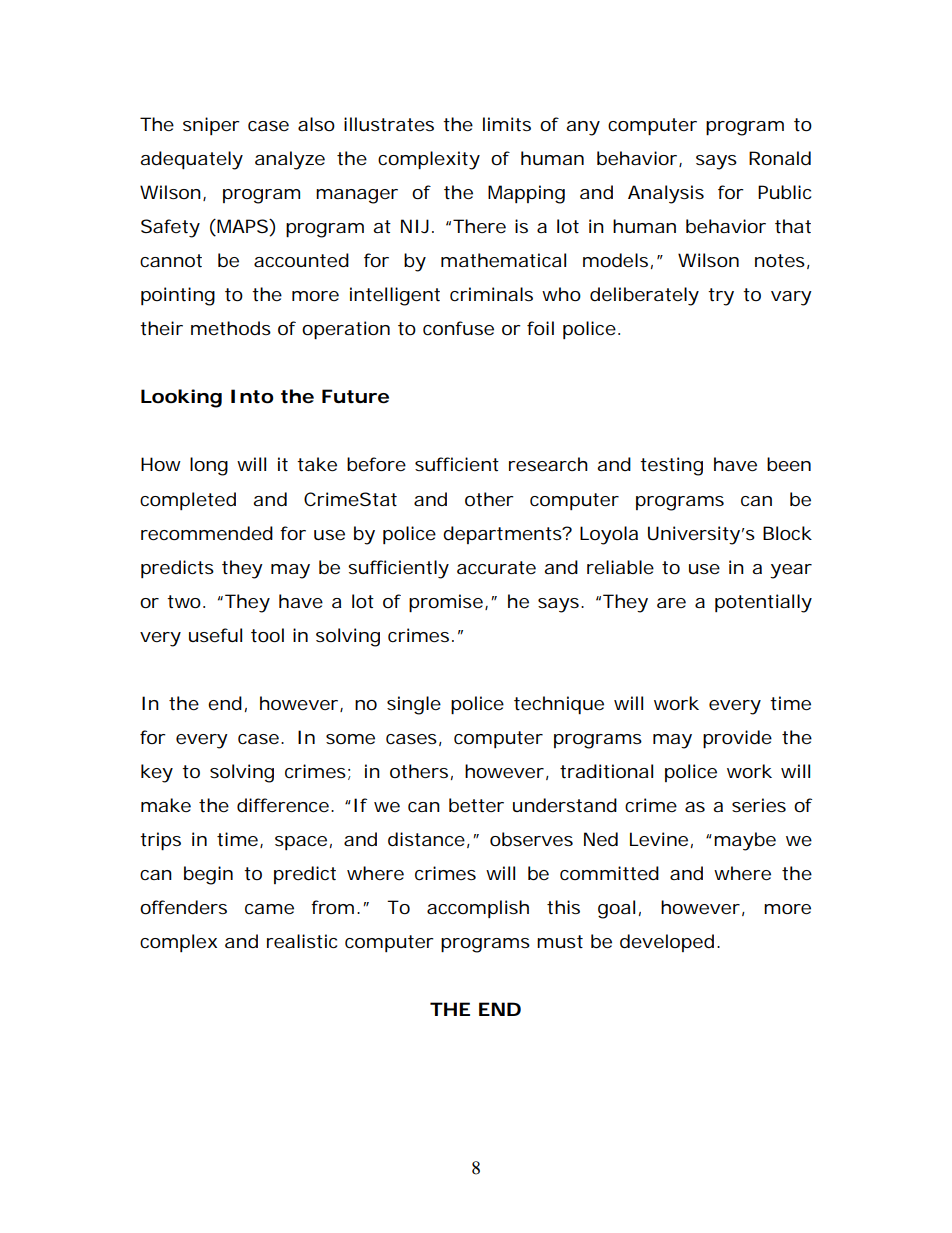  I want to click on Block, so click(787, 533).
